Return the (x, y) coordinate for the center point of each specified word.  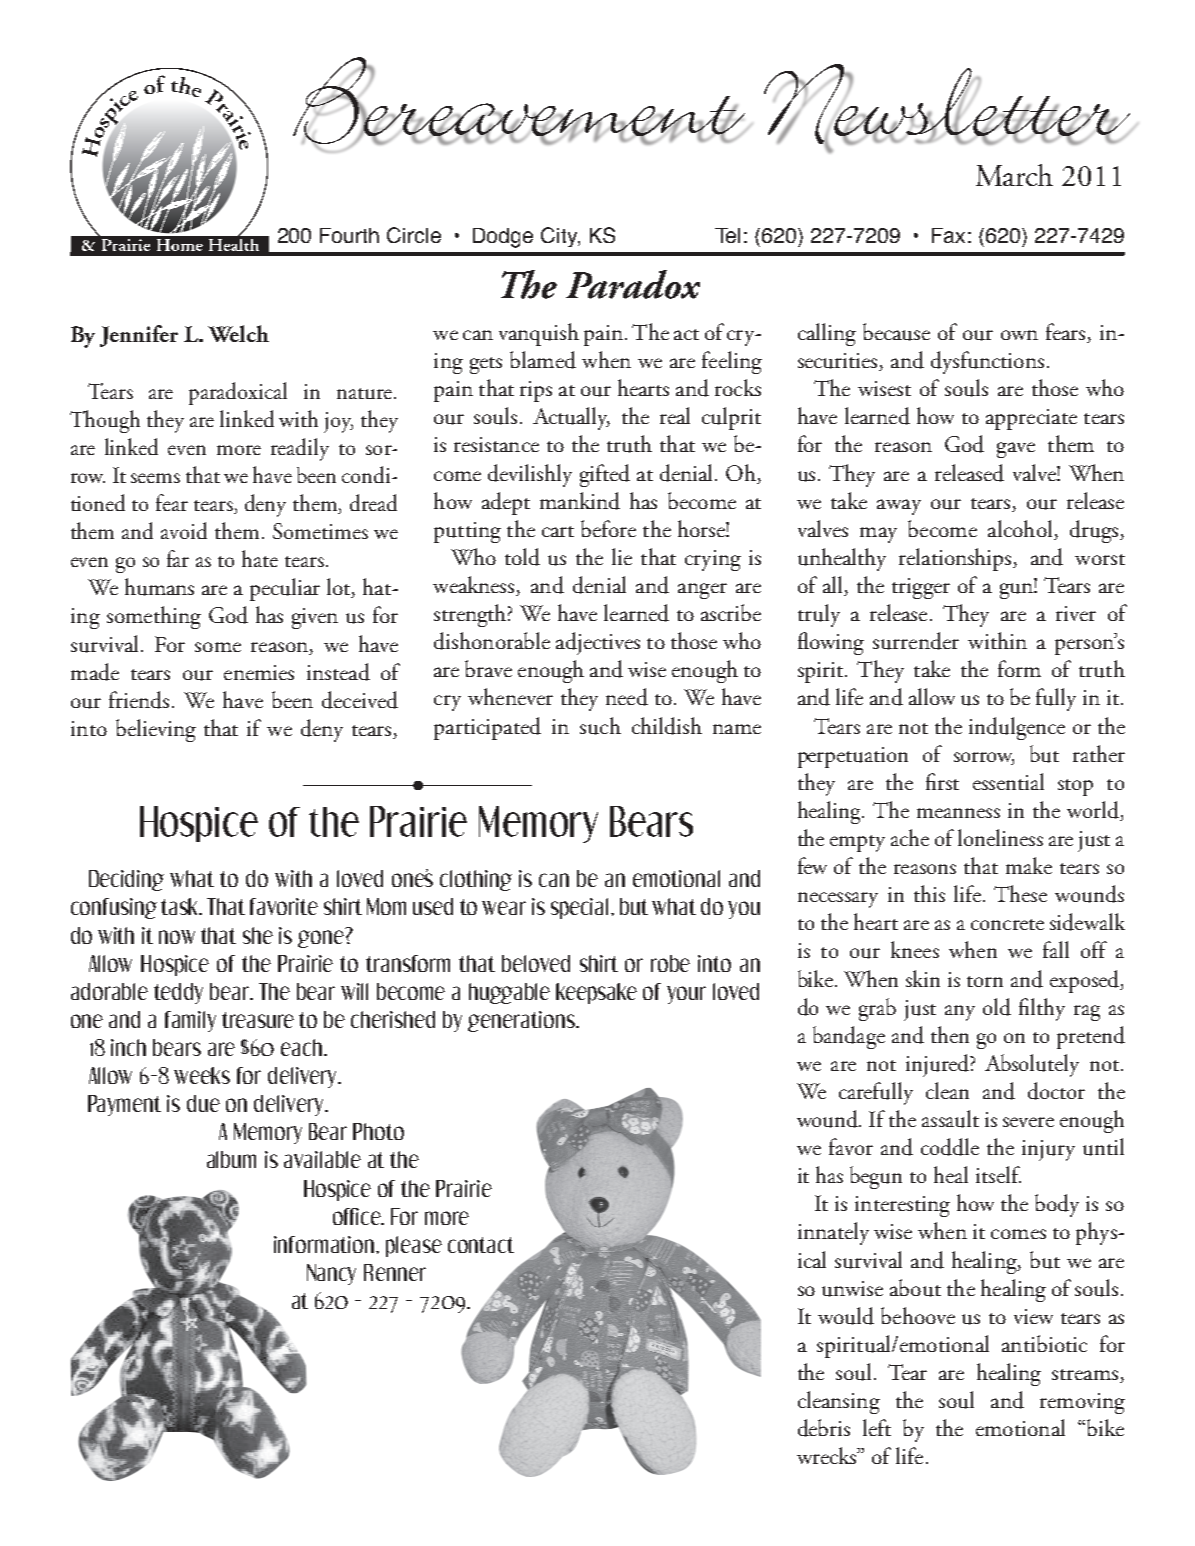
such (600, 726)
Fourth (349, 235)
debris (824, 1428)
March (1014, 175)
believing (156, 730)
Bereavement (519, 101)
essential (1008, 781)
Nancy (331, 1274)
